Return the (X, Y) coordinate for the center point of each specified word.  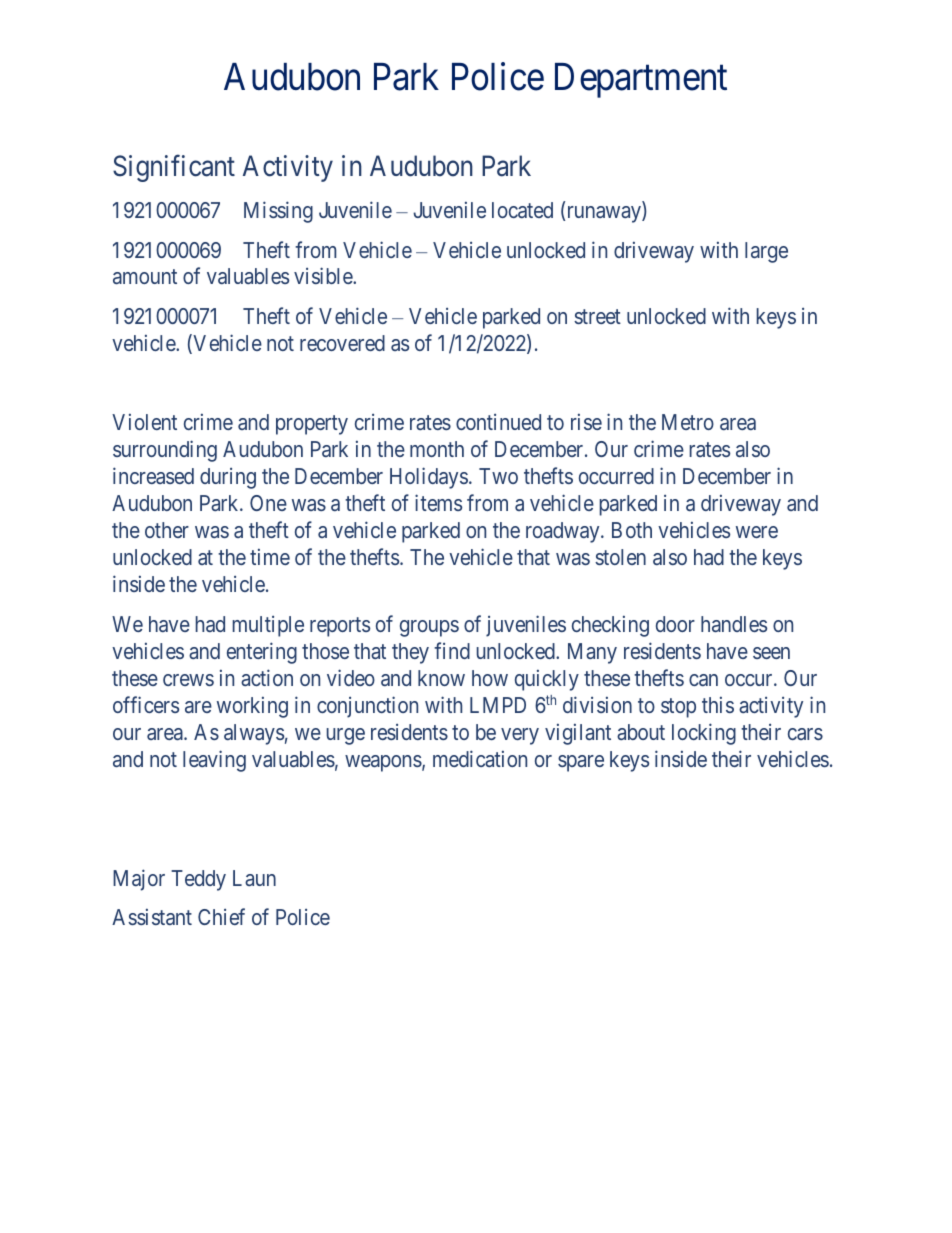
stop (678, 708)
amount (145, 277)
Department (641, 80)
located (522, 210)
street (597, 316)
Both (632, 530)
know (441, 678)
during (228, 478)
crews (188, 680)
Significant (174, 168)
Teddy (198, 880)
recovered (342, 343)
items (438, 502)
